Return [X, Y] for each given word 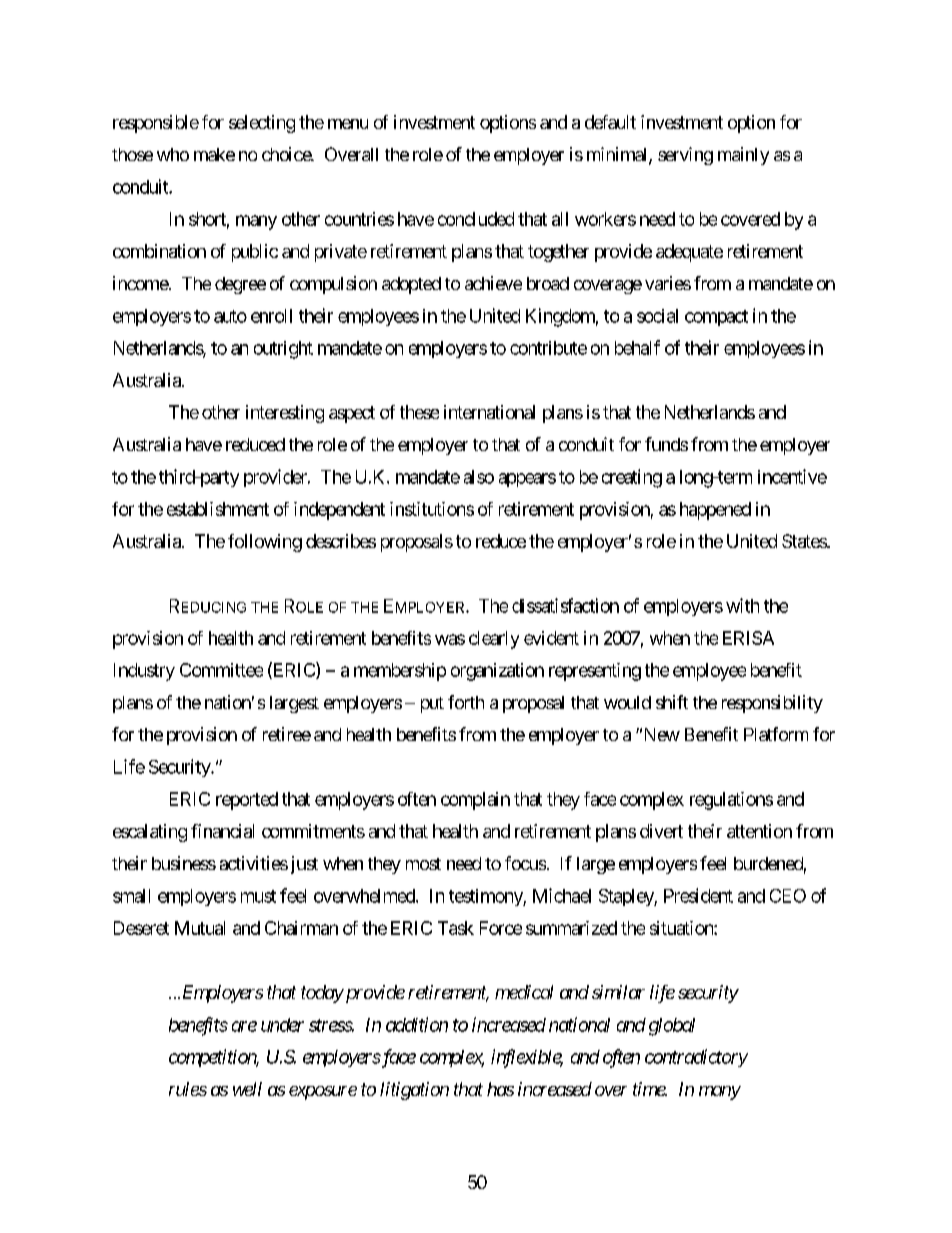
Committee [221, 670]
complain [475, 801]
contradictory [696, 1058]
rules [188, 1089]
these [419, 412]
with [742, 605]
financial [222, 831]
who [173, 154]
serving [685, 156]
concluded [476, 219]
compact [716, 318]
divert [661, 831]
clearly [494, 640]
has [500, 1089]
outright [283, 350]
